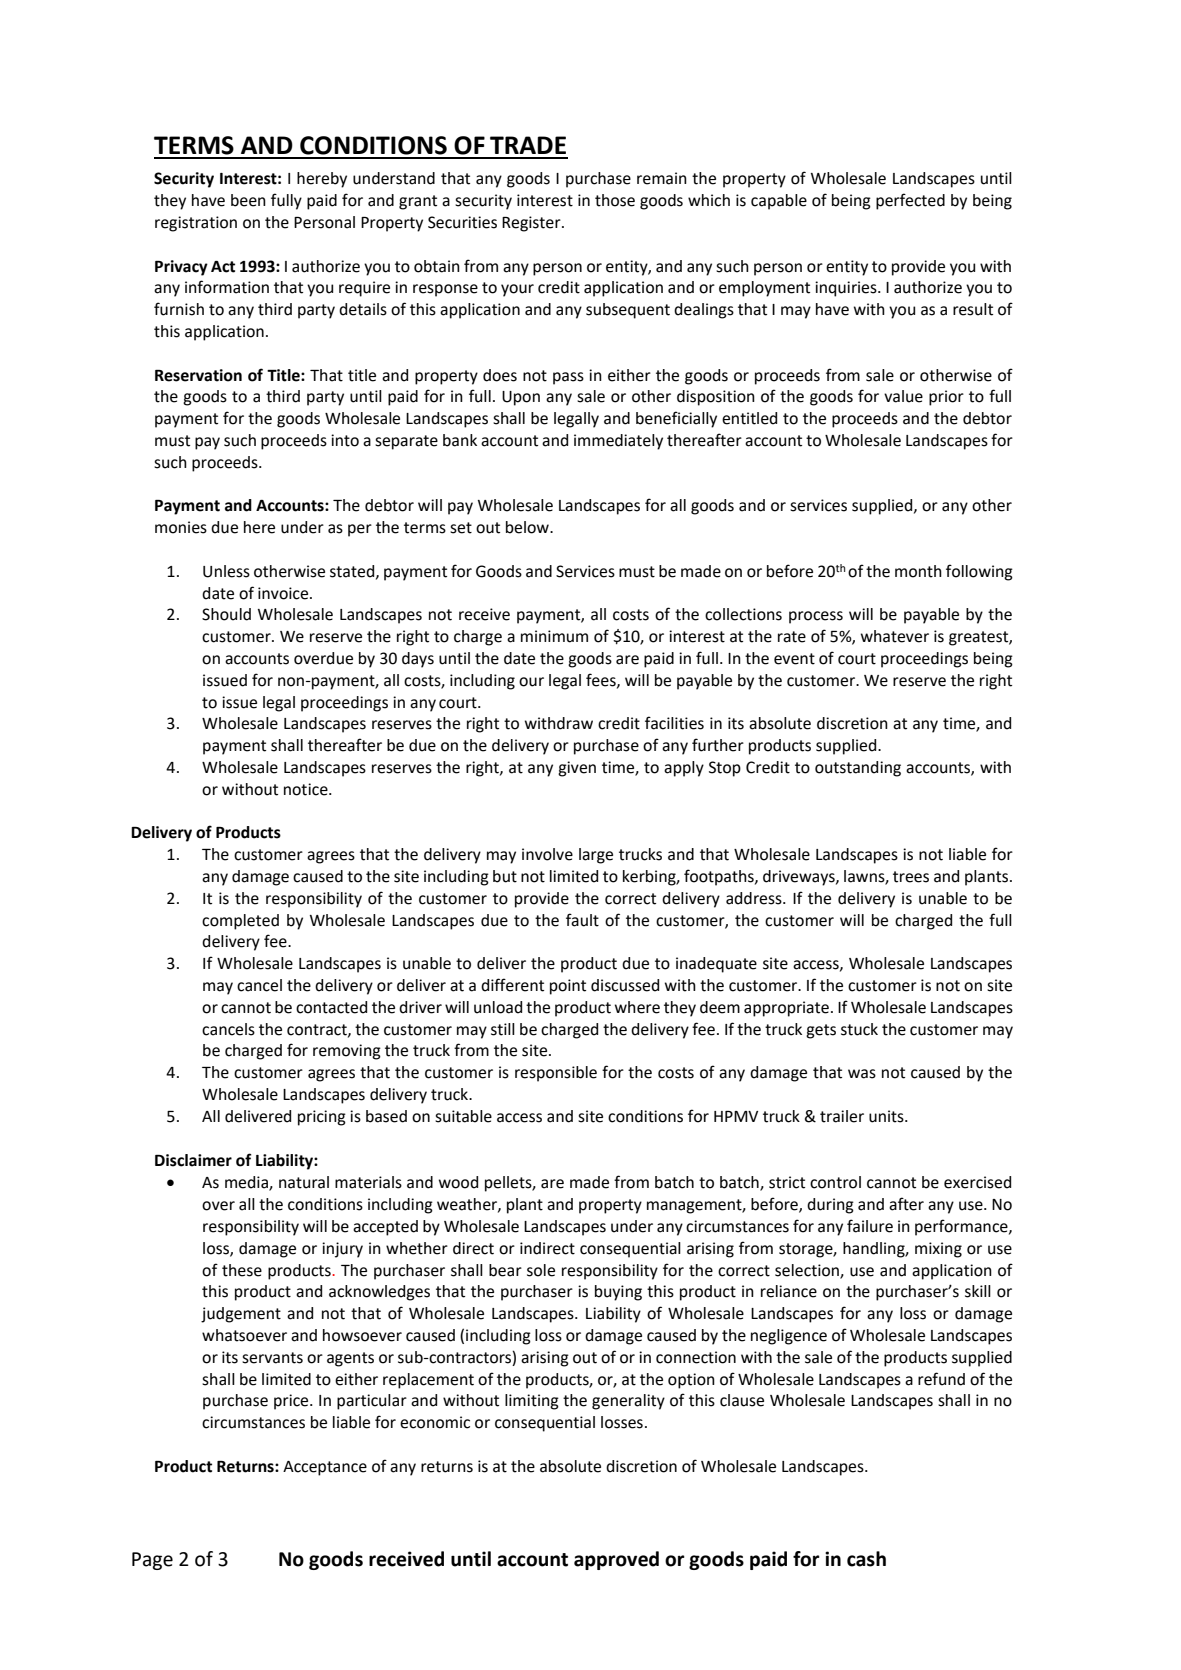  What do you see at coordinates (835, 1182) in the document?
I see `control` at bounding box center [835, 1182].
